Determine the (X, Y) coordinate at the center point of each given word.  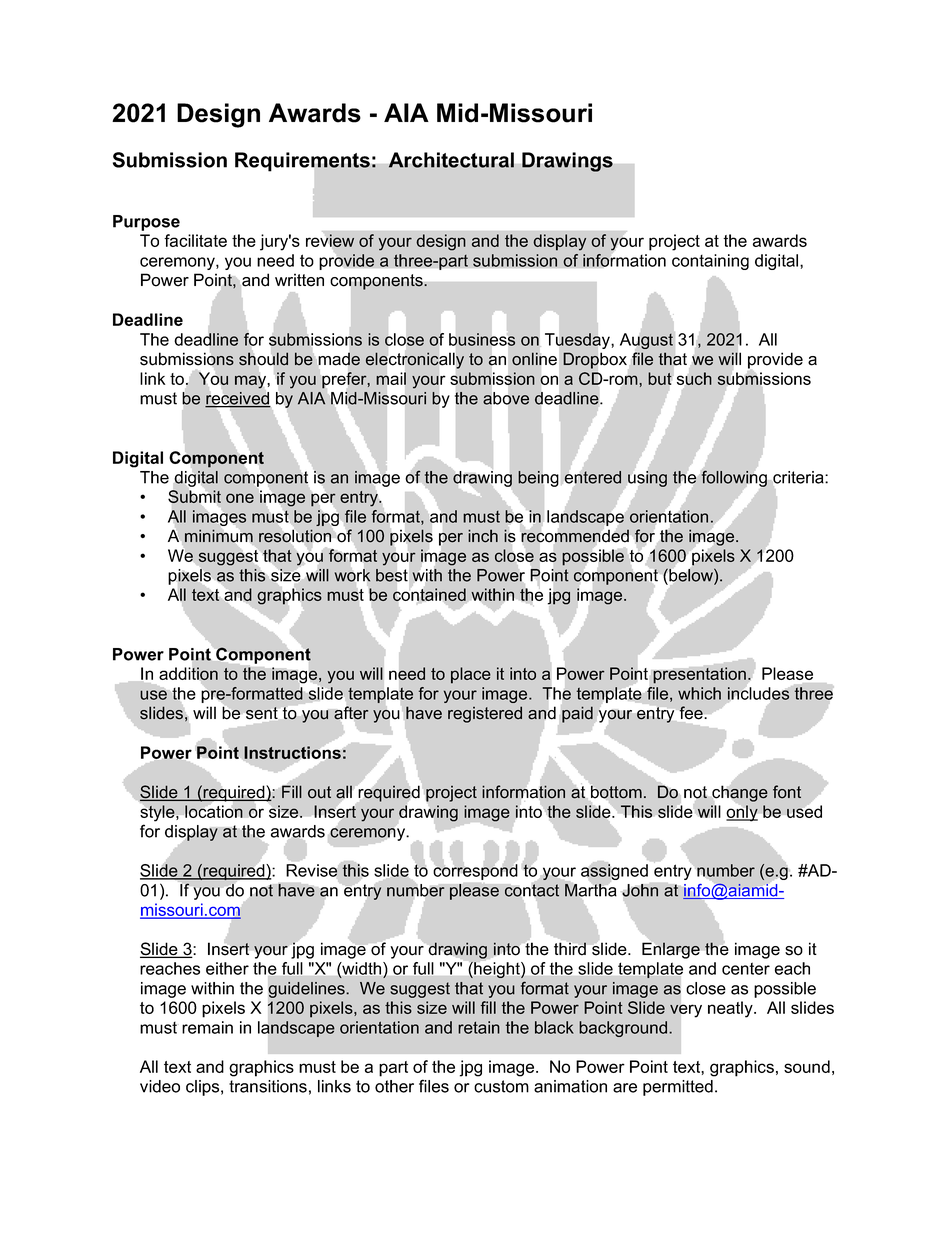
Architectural (451, 160)
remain (207, 1027)
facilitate (195, 240)
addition (188, 674)
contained (429, 594)
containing (710, 262)
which (699, 693)
